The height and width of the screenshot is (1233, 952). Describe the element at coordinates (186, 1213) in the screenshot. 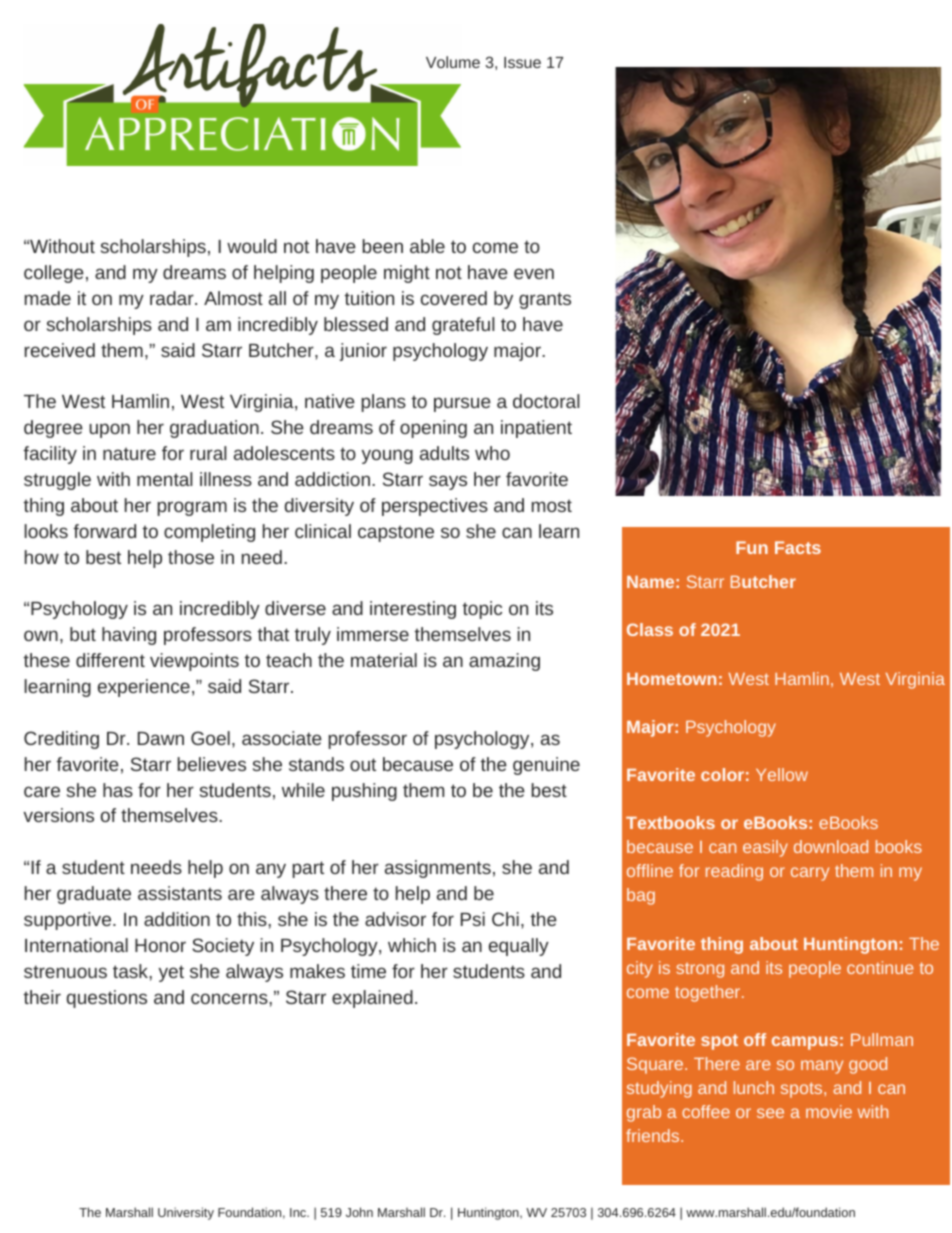

I see `University` at that location.
